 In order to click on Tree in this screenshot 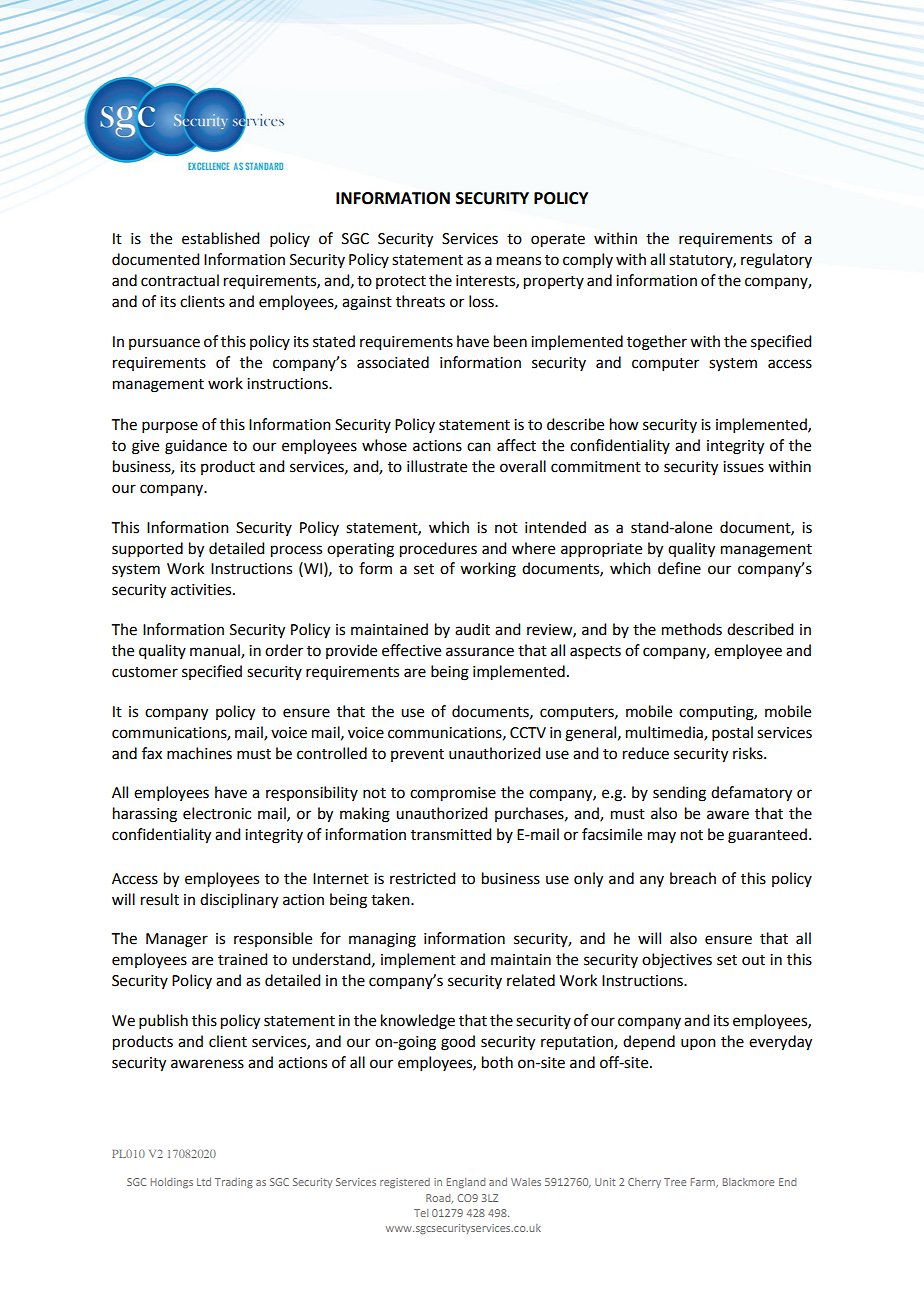, I will do `click(675, 1182)`.
